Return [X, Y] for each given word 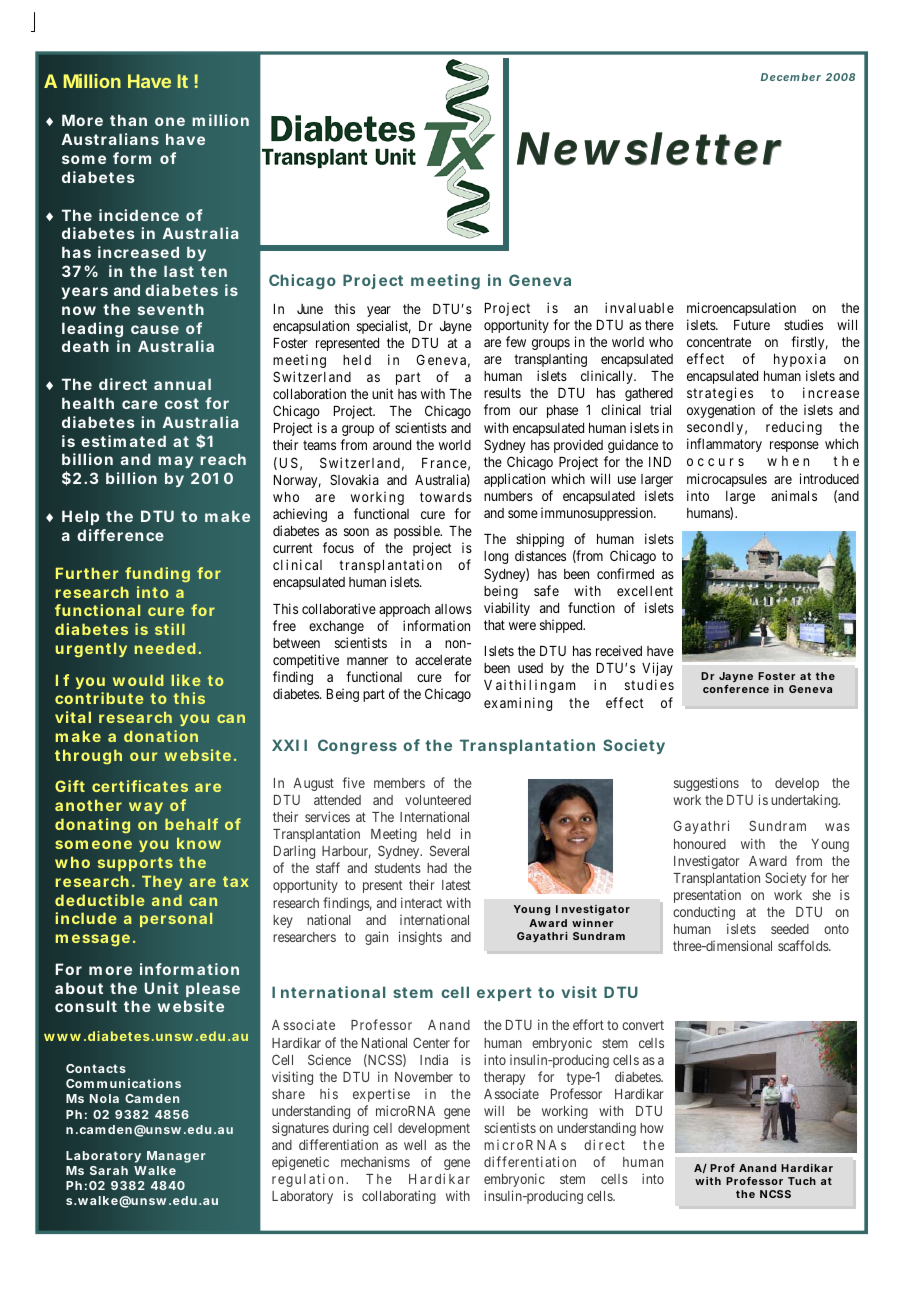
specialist [384, 327]
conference [736, 689]
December [791, 77]
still [170, 629]
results [502, 393]
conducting [704, 913]
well [415, 1145]
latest [456, 885]
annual [182, 384]
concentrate [719, 342]
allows [453, 609]
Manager [176, 1157]
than [128, 120]
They [162, 883]
